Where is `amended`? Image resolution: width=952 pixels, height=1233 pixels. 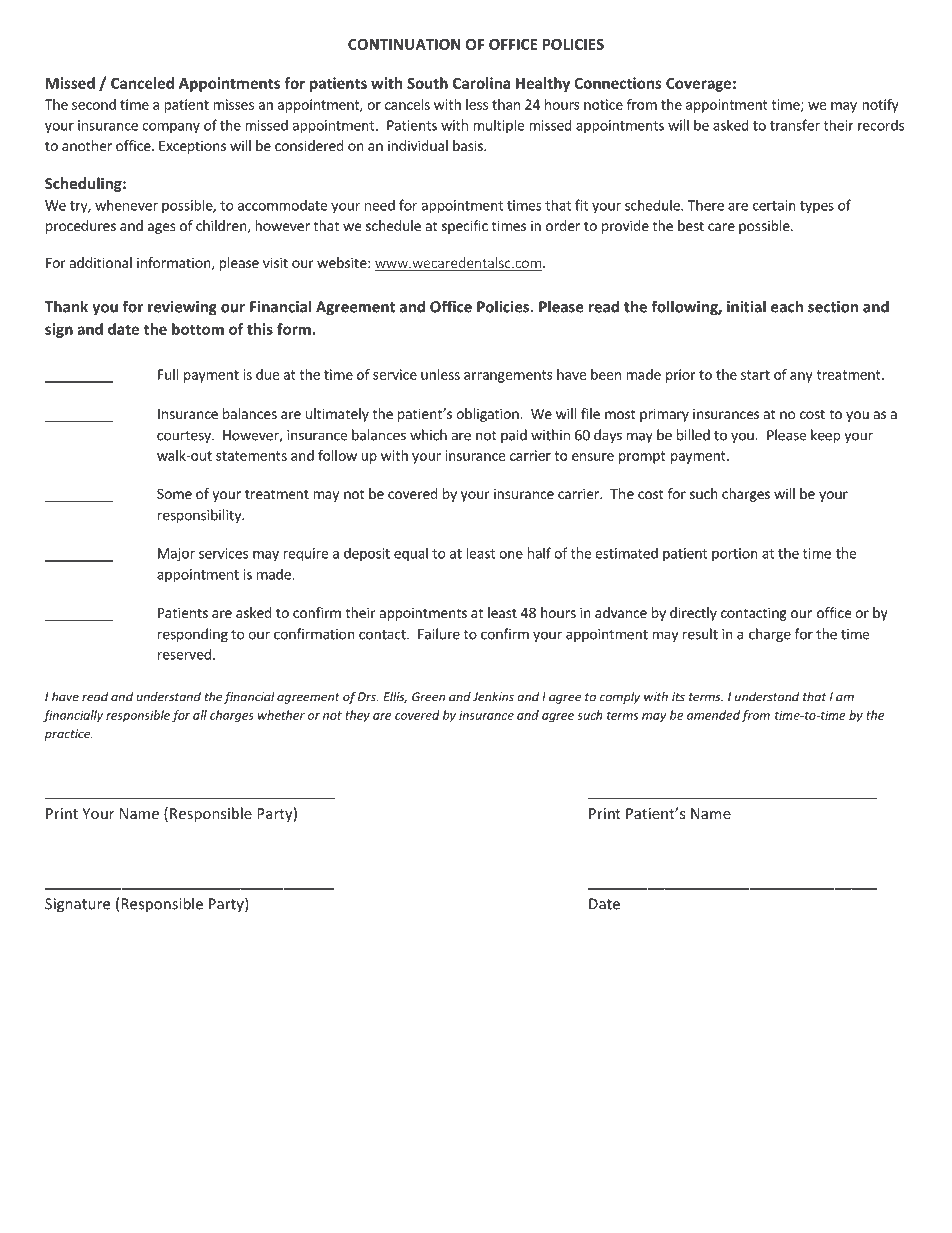
amended is located at coordinates (713, 715).
